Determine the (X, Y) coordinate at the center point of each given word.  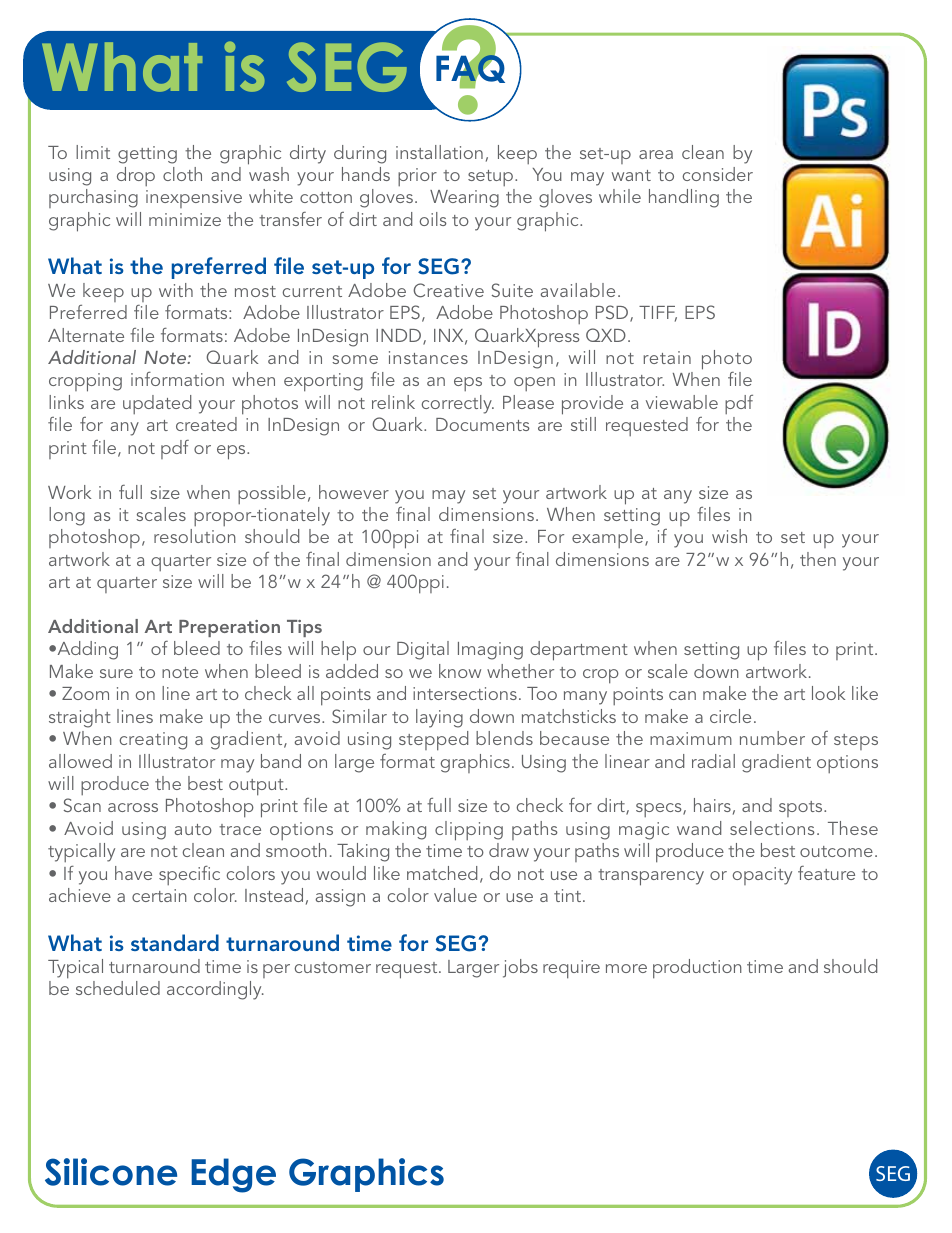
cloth (182, 174)
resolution (195, 536)
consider (717, 174)
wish (729, 536)
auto (193, 829)
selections (772, 828)
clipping (469, 831)
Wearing (464, 199)
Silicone (111, 1172)
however (354, 492)
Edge (233, 1175)
